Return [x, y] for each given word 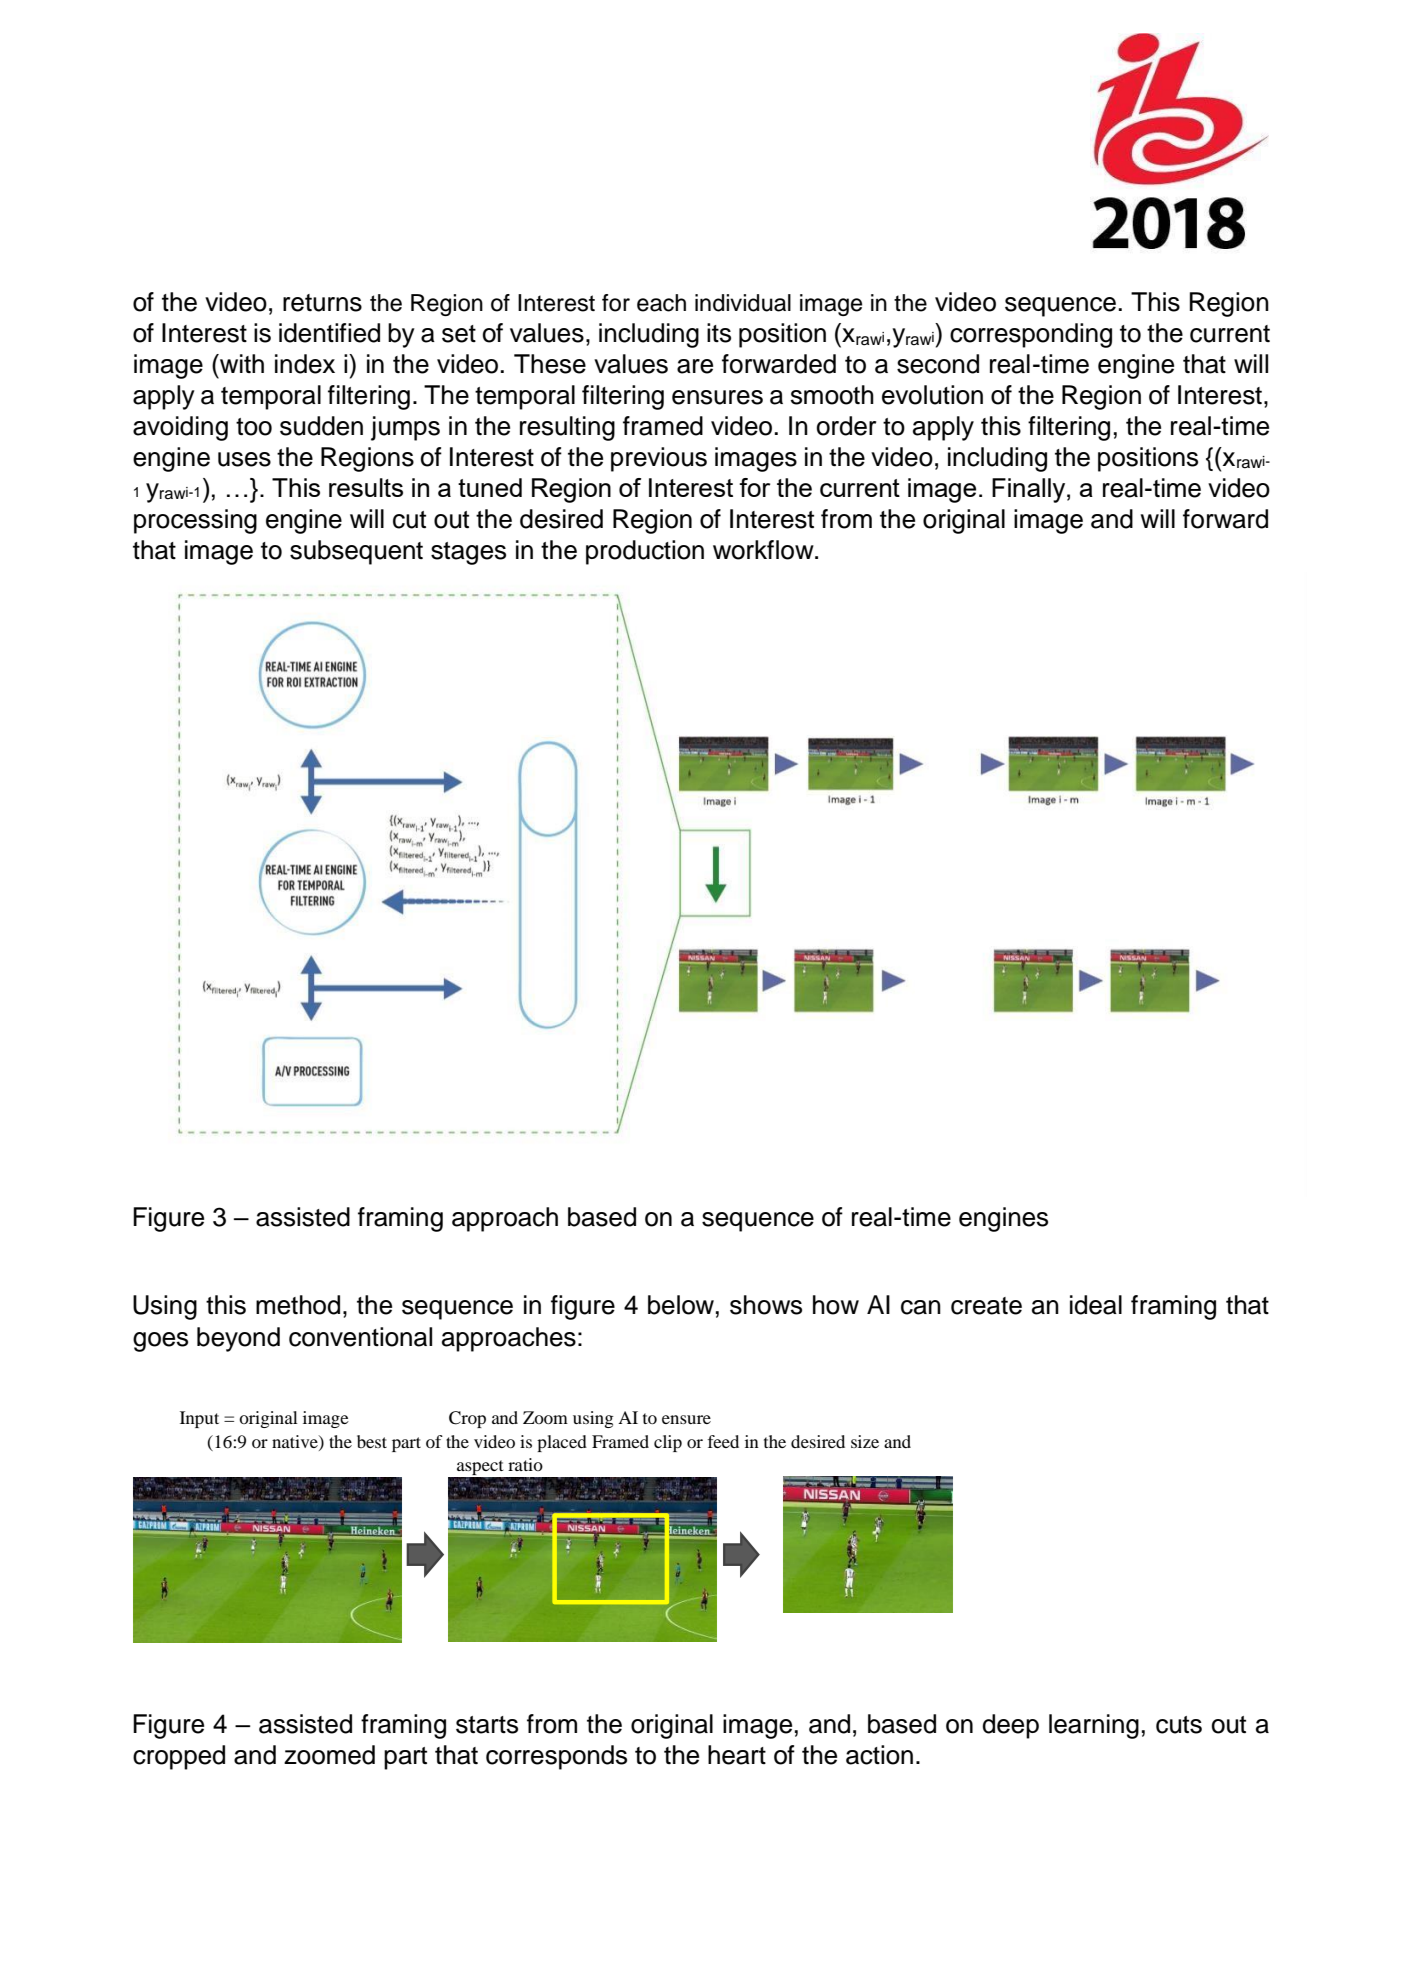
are [695, 366]
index [305, 364]
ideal [1096, 1305]
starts [487, 1725]
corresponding [1031, 335]
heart [737, 1755]
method [298, 1305]
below [681, 1305]
